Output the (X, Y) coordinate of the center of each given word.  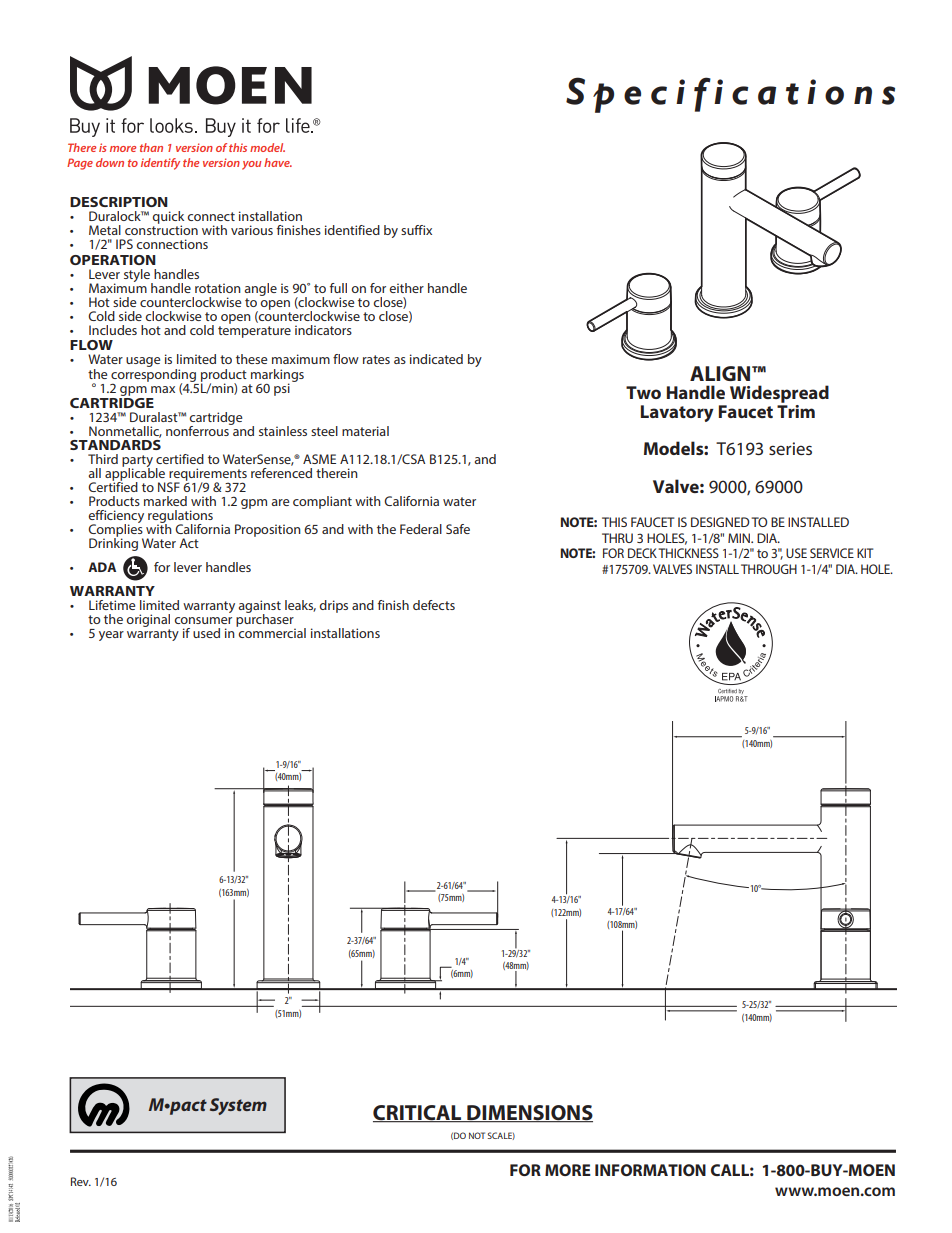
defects (434, 605)
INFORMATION (650, 1170)
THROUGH (769, 569)
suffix (416, 230)
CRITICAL (418, 1113)
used (206, 633)
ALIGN (721, 373)
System (238, 1106)
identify (160, 164)
